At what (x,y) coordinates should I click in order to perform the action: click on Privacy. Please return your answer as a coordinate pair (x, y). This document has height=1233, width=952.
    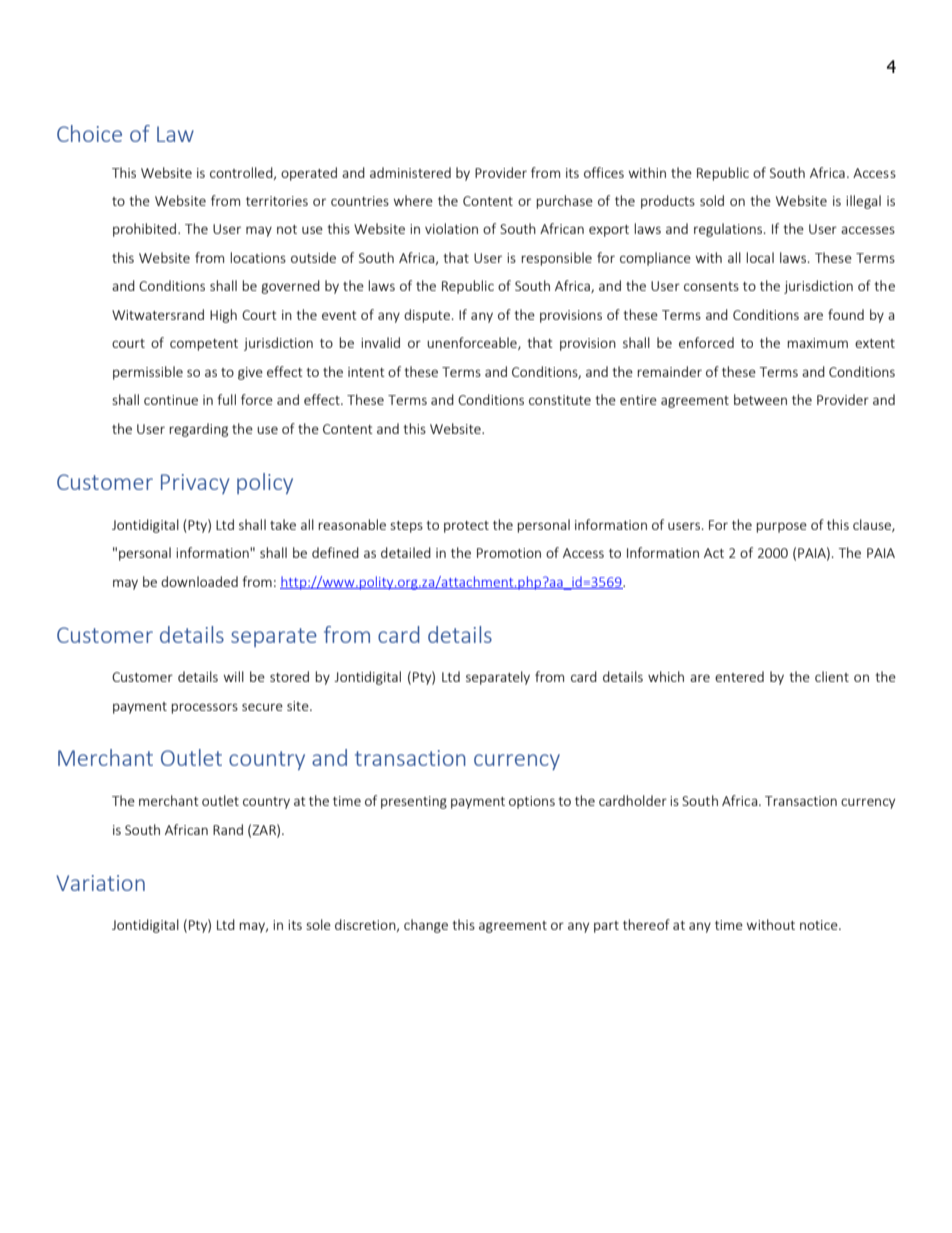
    Looking at the image, I should click on (195, 484).
